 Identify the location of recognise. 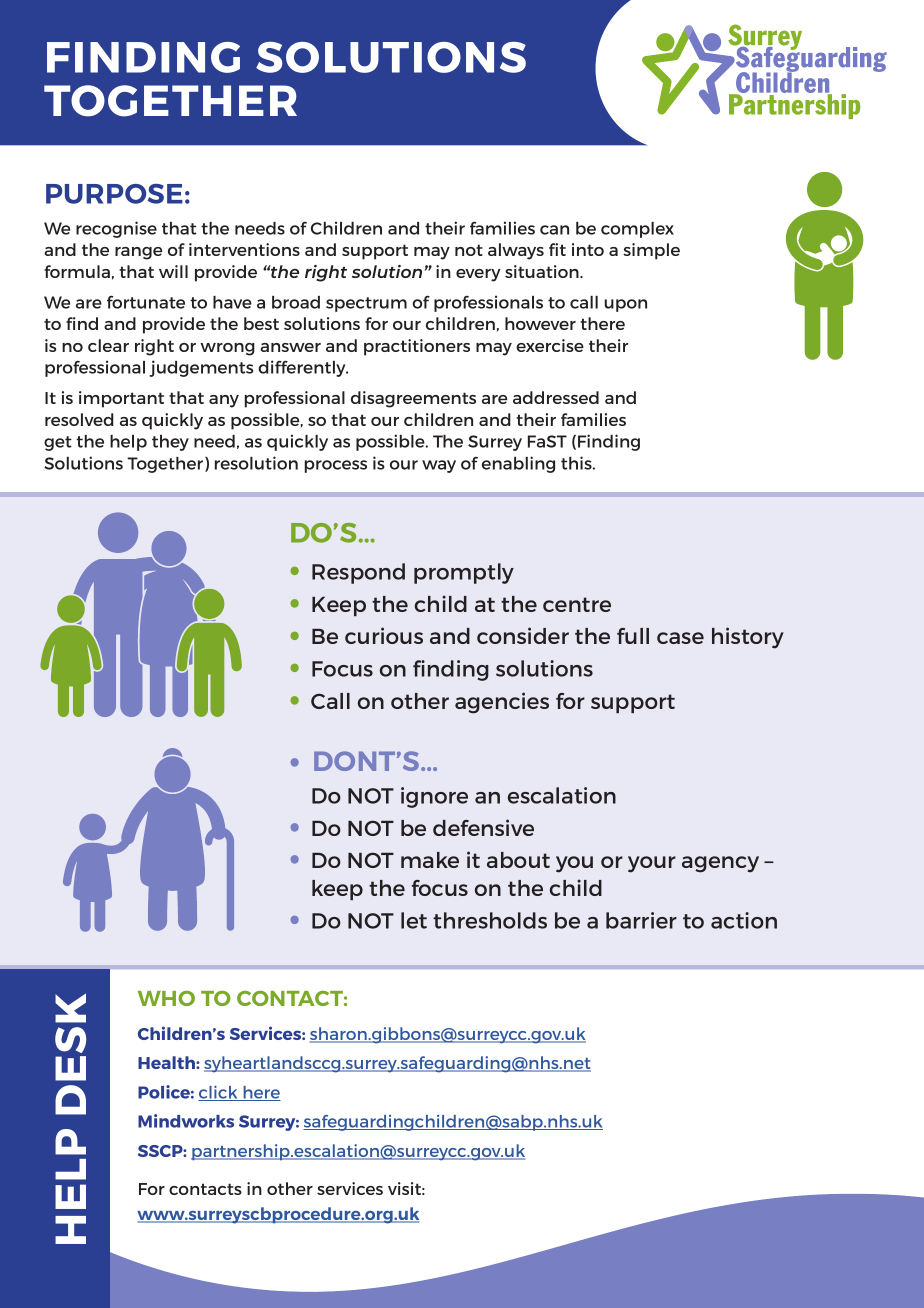
(116, 229).
